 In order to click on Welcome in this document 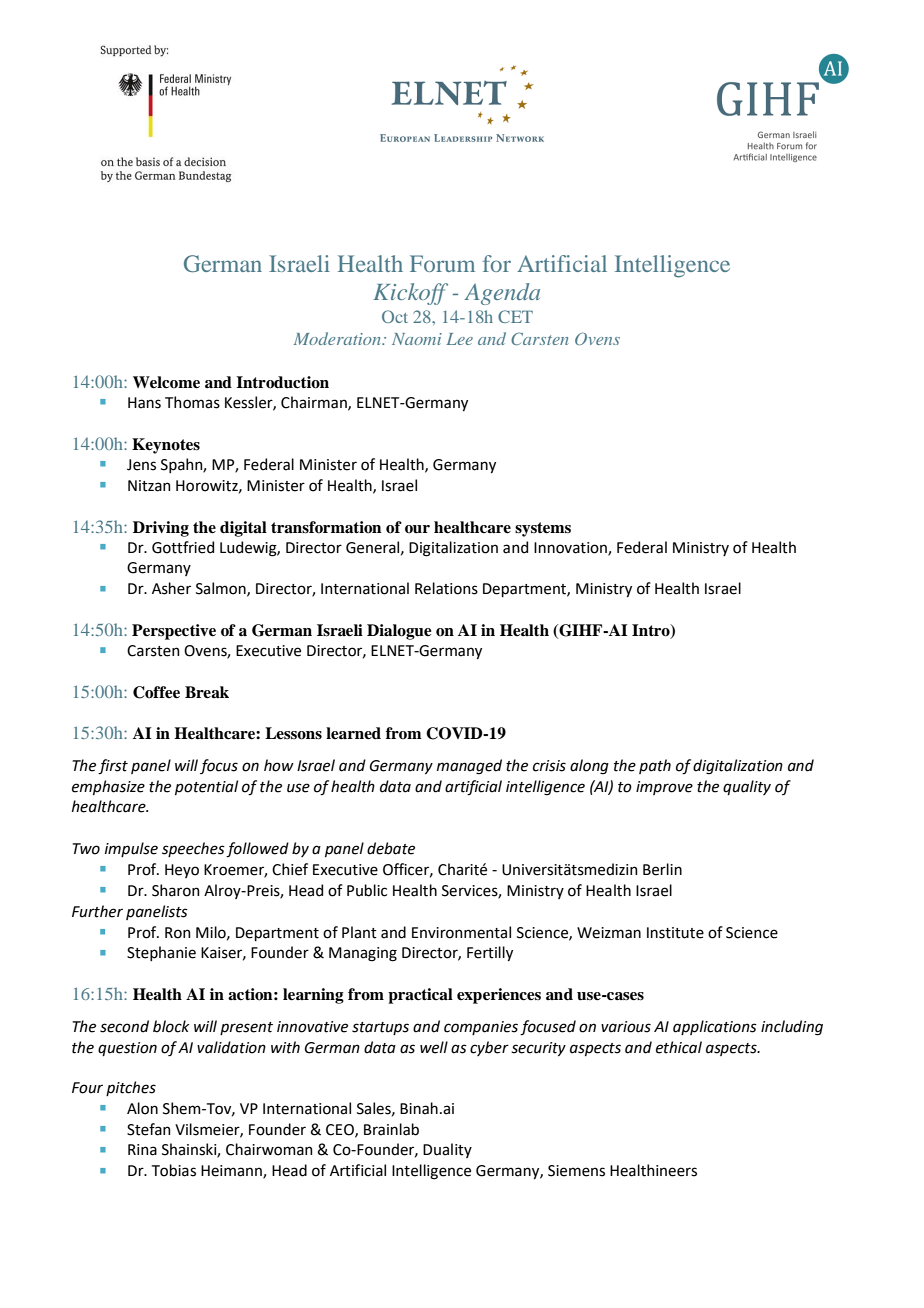, I will do `click(166, 382)`.
